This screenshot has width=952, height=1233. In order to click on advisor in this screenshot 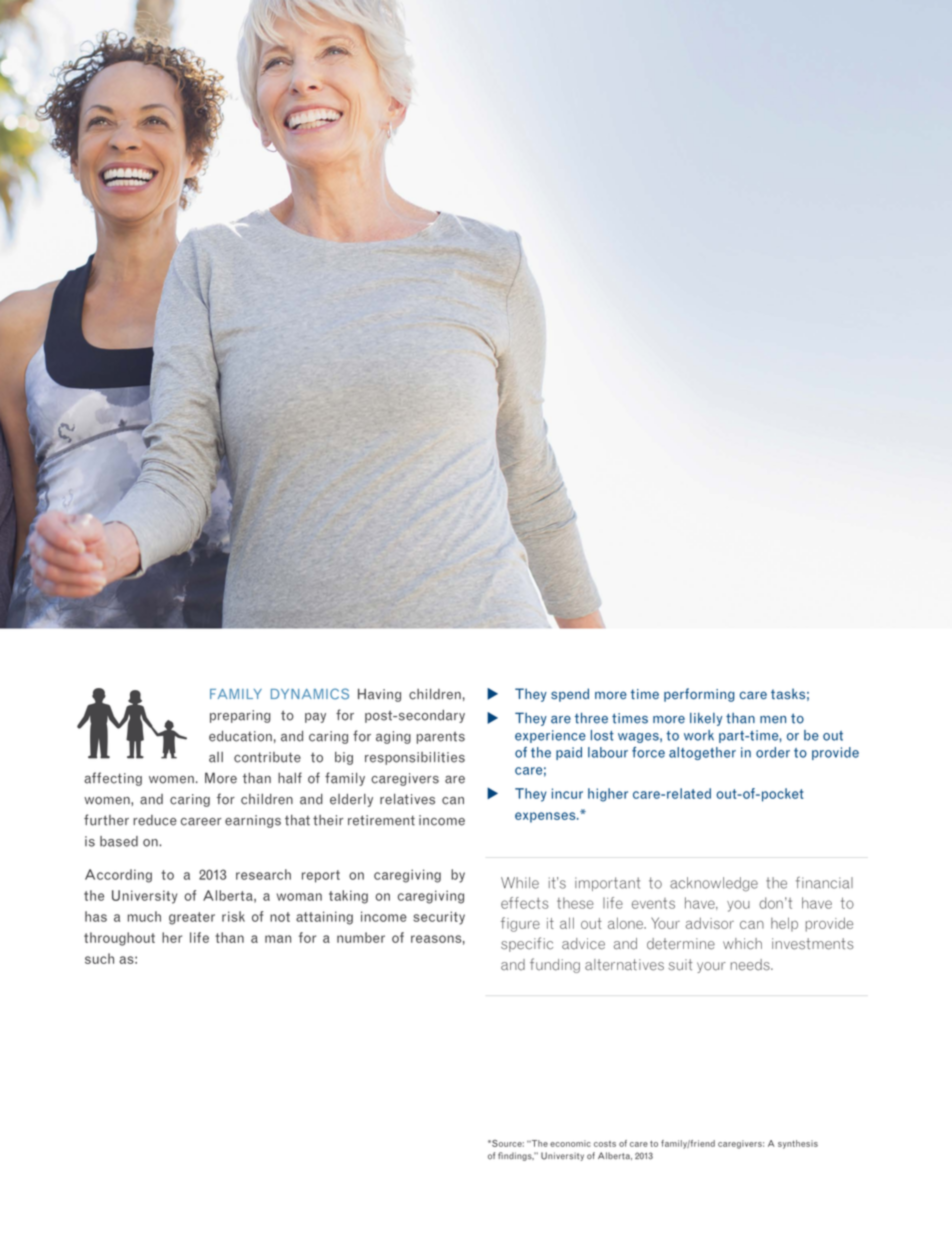, I will do `click(709, 923)`.
